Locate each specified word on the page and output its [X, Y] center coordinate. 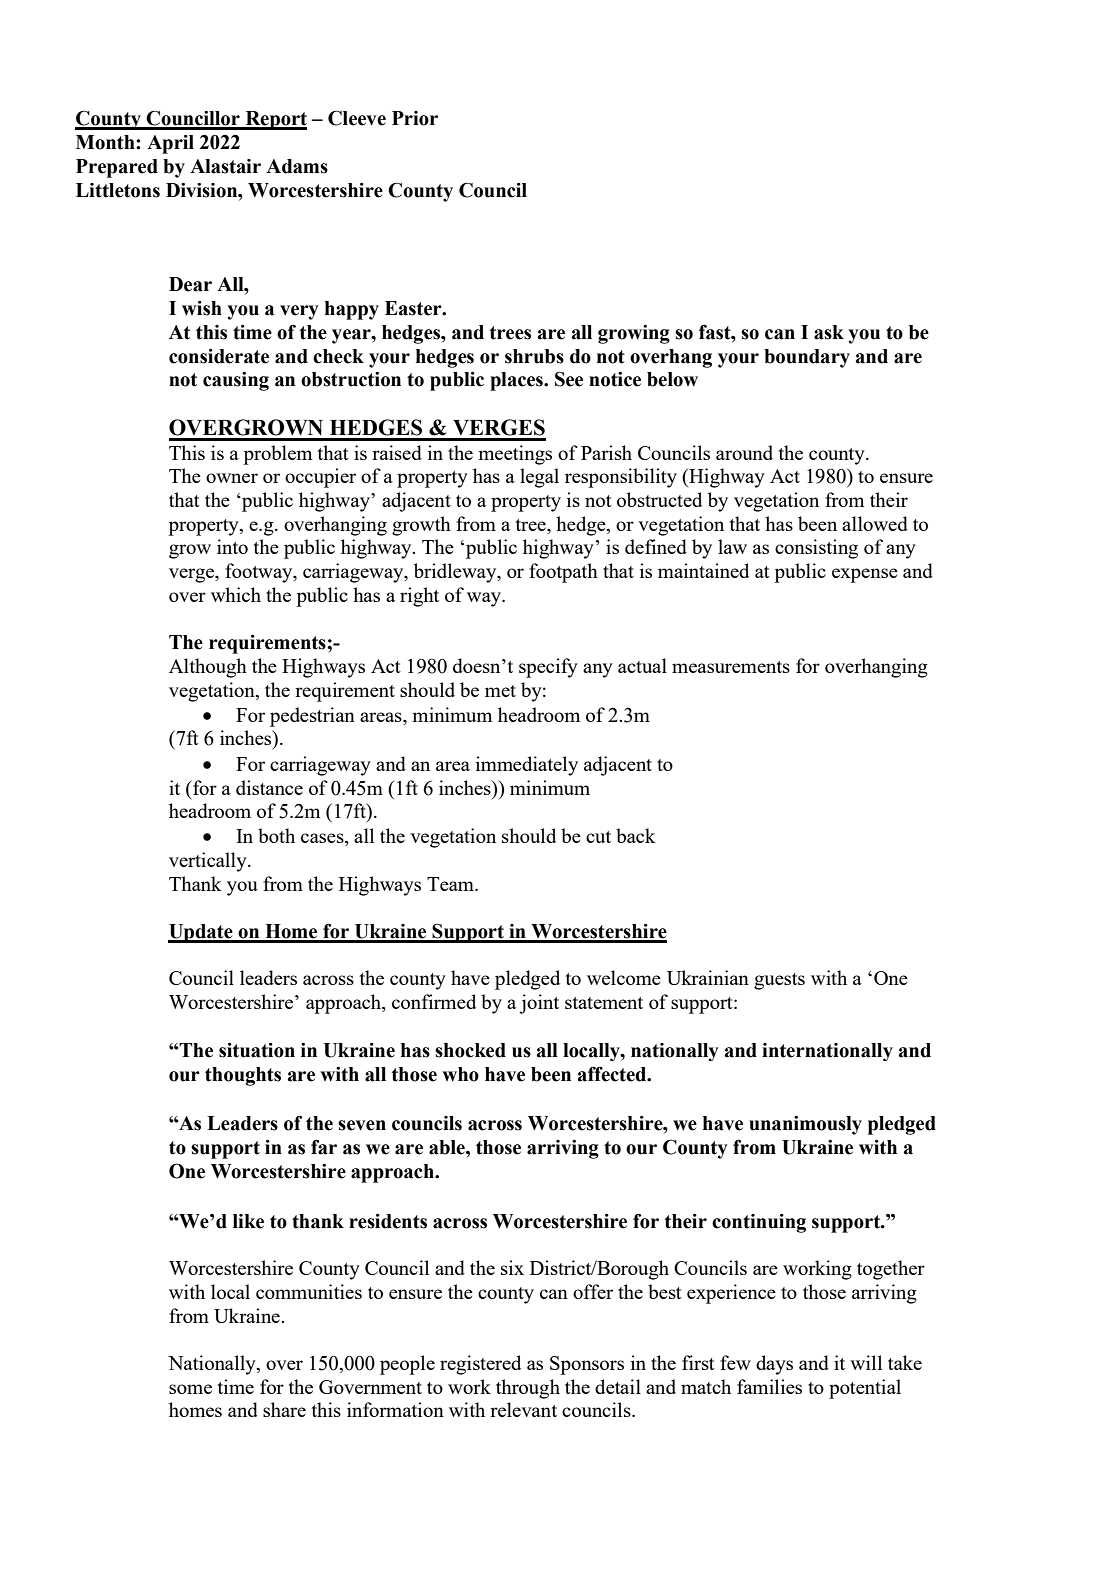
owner [232, 478]
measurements [731, 667]
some [190, 1389]
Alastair [225, 166]
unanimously [805, 1125]
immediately [527, 766]
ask [829, 332]
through [528, 1389]
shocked [470, 1050]
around [744, 452]
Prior [415, 118]
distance [269, 787]
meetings [515, 455]
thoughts [243, 1076]
